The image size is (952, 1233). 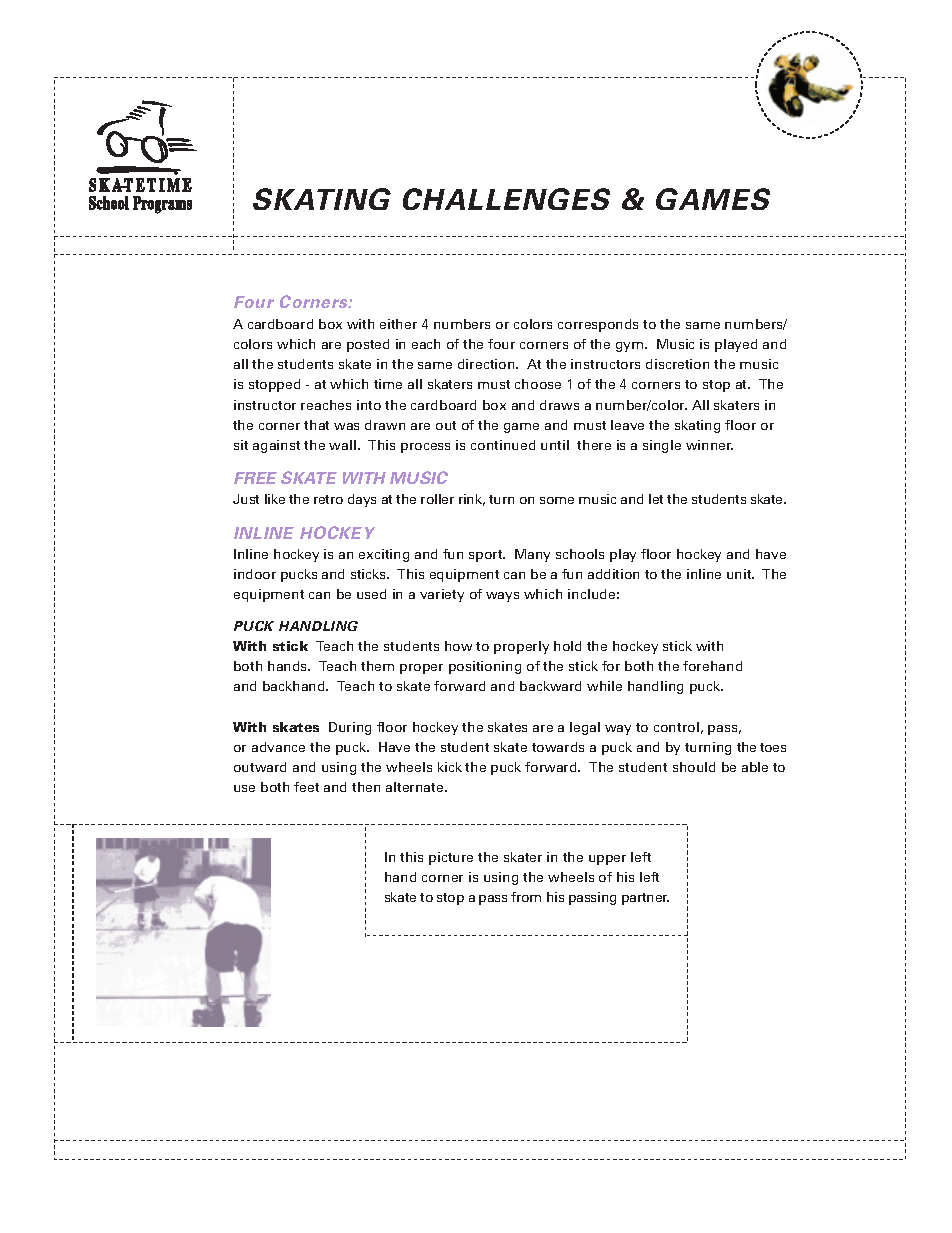 What do you see at coordinates (451, 858) in the screenshot?
I see `picture` at bounding box center [451, 858].
